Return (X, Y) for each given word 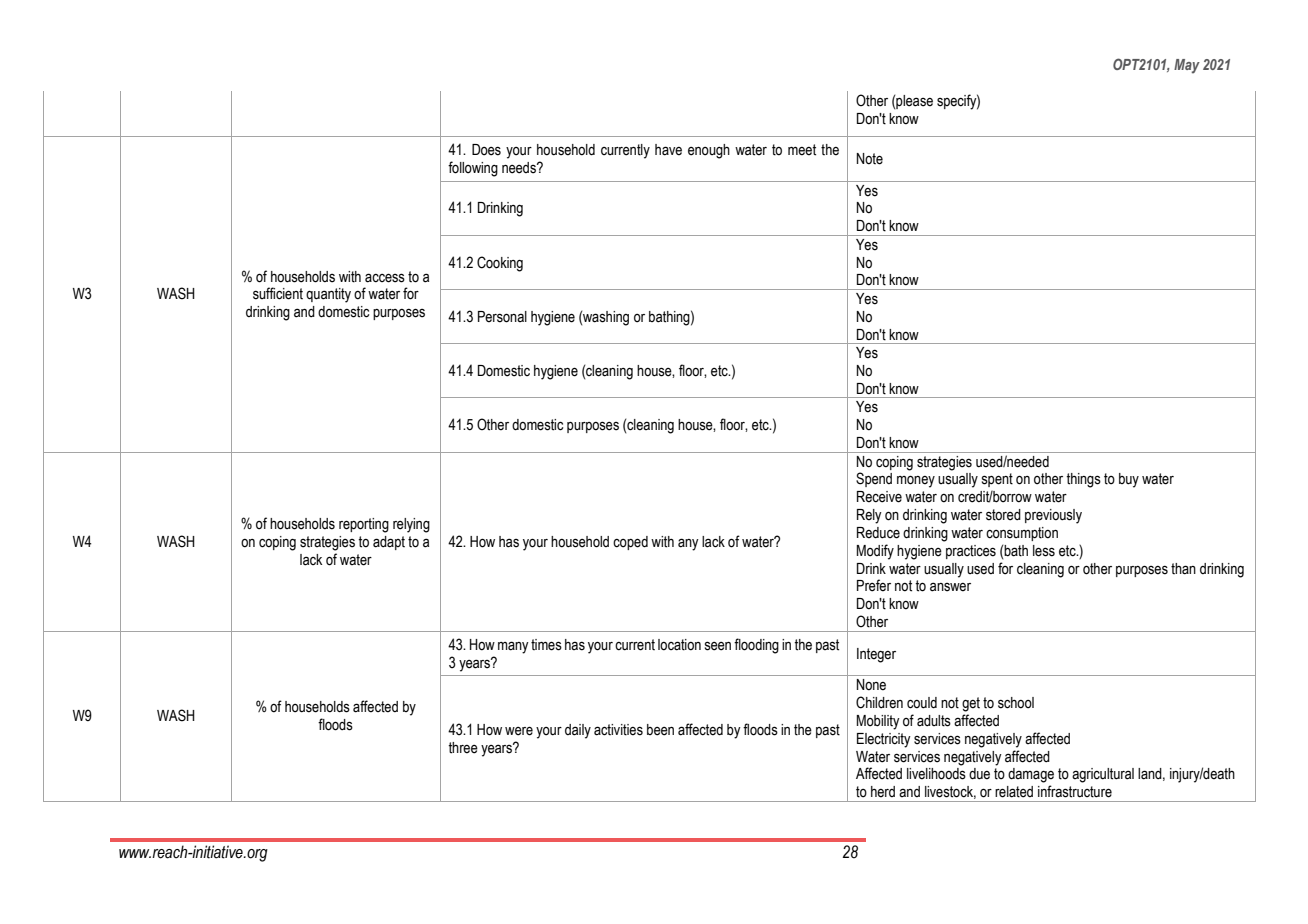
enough (709, 151)
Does (486, 150)
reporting (364, 525)
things (1083, 480)
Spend (874, 479)
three (463, 748)
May (1187, 66)
